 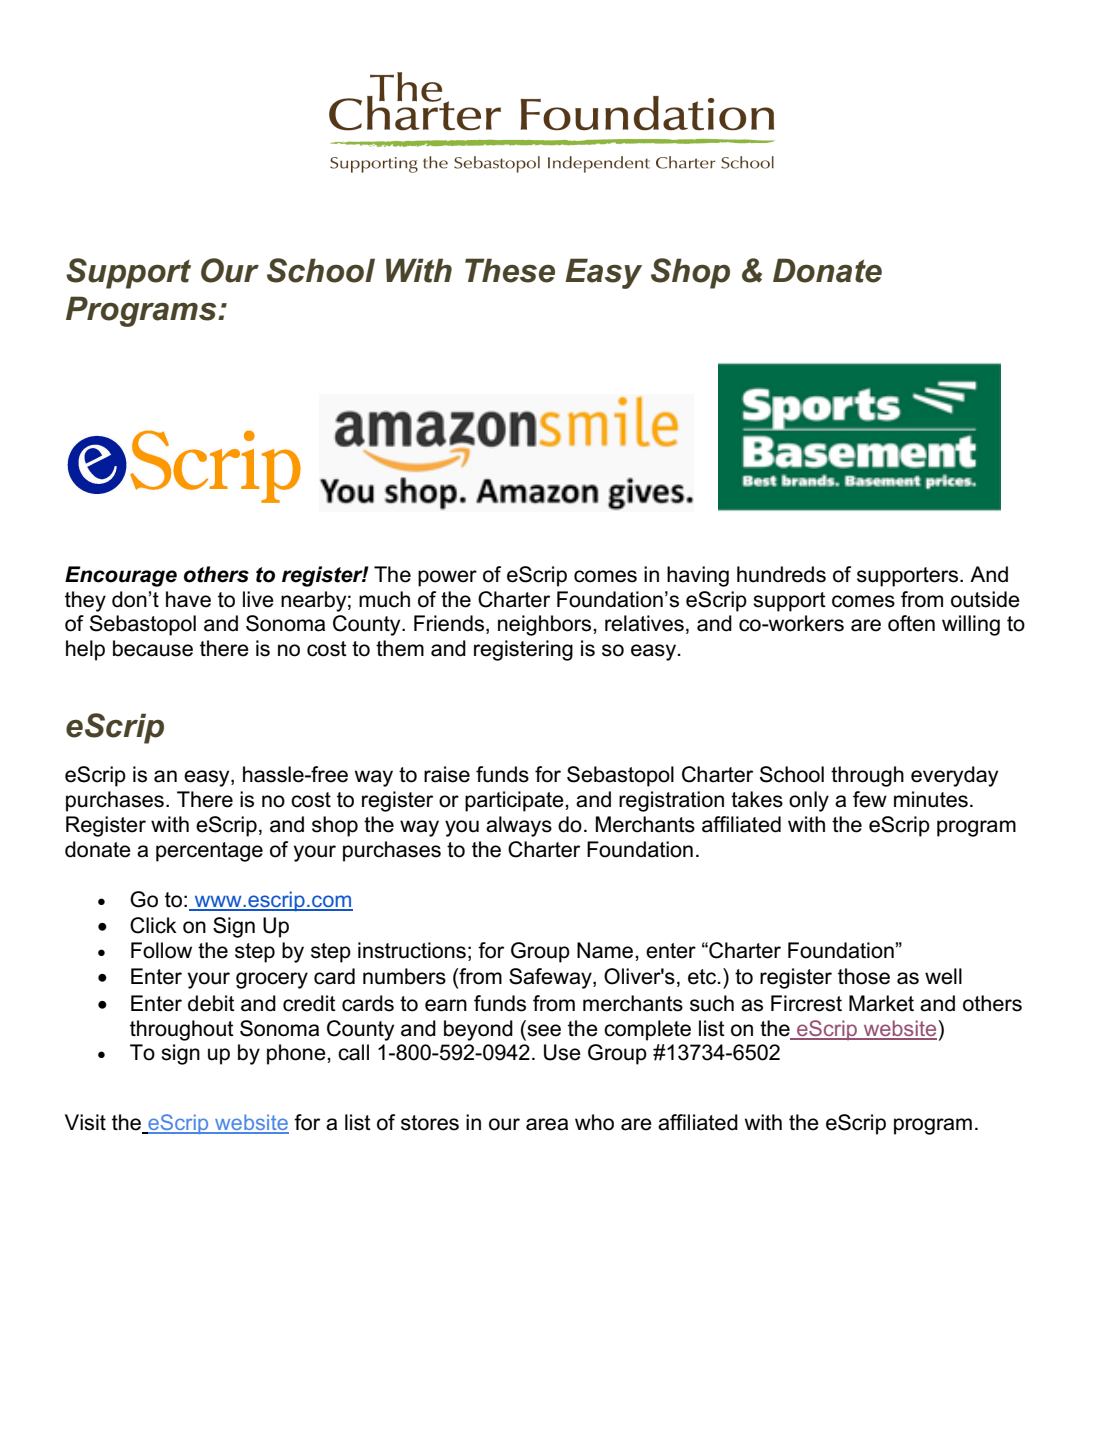 I want to click on minutes, so click(x=931, y=799).
